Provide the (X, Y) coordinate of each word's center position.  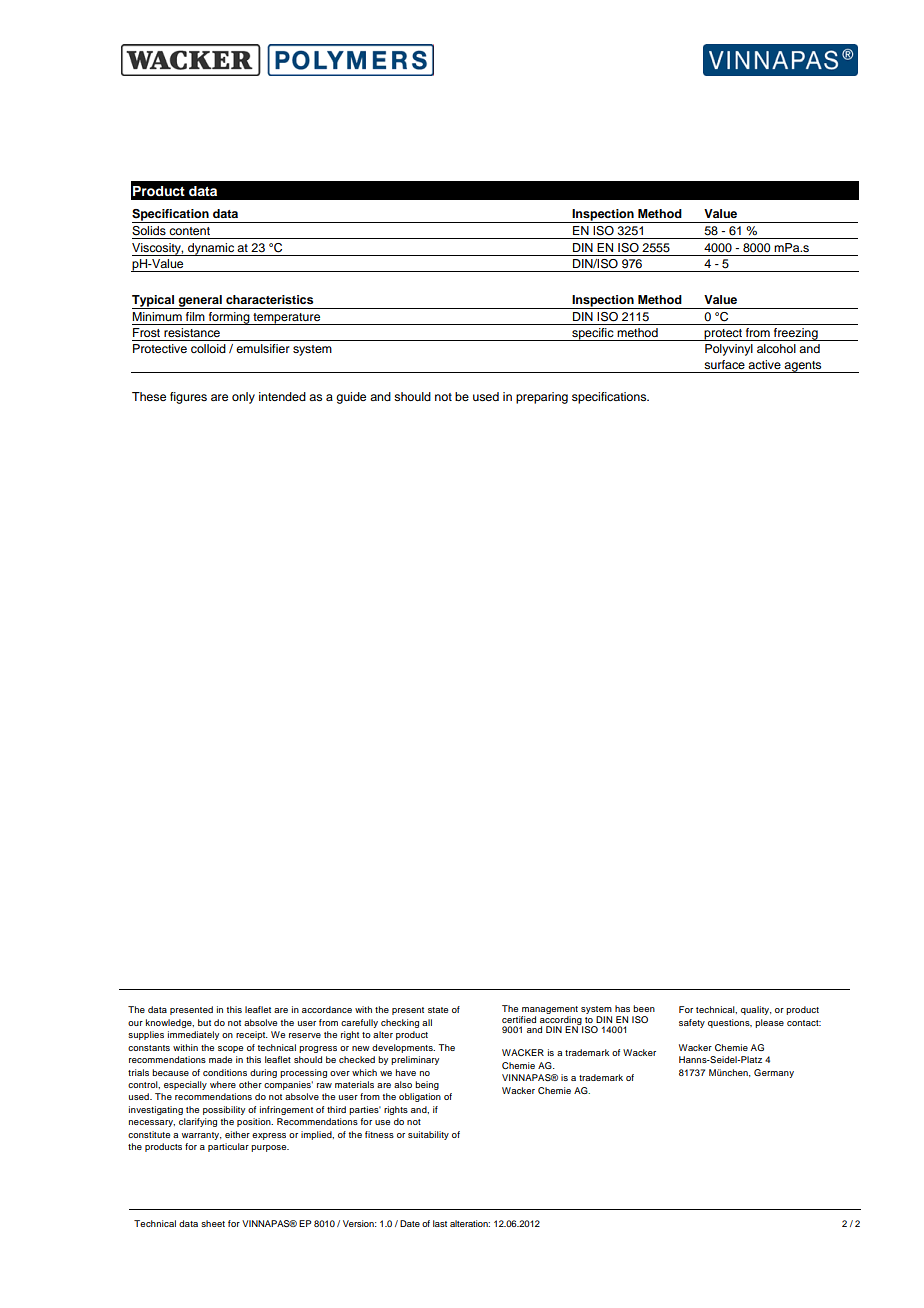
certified (519, 1019)
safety (692, 1023)
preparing (542, 398)
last (440, 1223)
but (204, 1022)
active (764, 364)
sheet (213, 1223)
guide (351, 398)
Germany (774, 1073)
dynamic (211, 249)
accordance (327, 1009)
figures (188, 398)
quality (756, 1010)
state (438, 1010)
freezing (796, 334)
